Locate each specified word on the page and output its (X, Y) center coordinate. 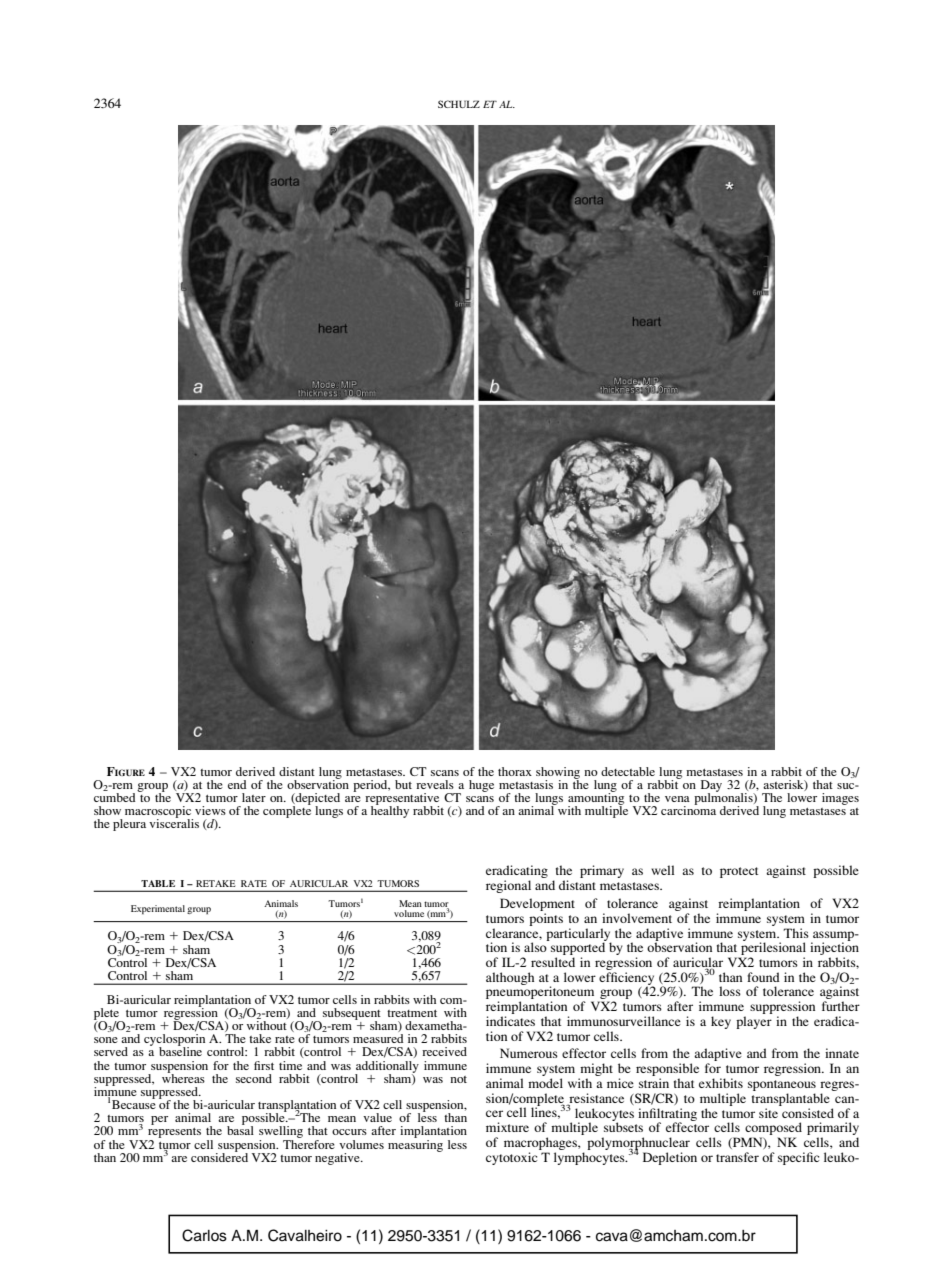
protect (739, 872)
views (210, 810)
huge (481, 786)
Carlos (204, 1235)
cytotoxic (511, 1158)
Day (711, 787)
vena (677, 799)
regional (508, 886)
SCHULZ (459, 104)
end (237, 784)
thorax (515, 771)
